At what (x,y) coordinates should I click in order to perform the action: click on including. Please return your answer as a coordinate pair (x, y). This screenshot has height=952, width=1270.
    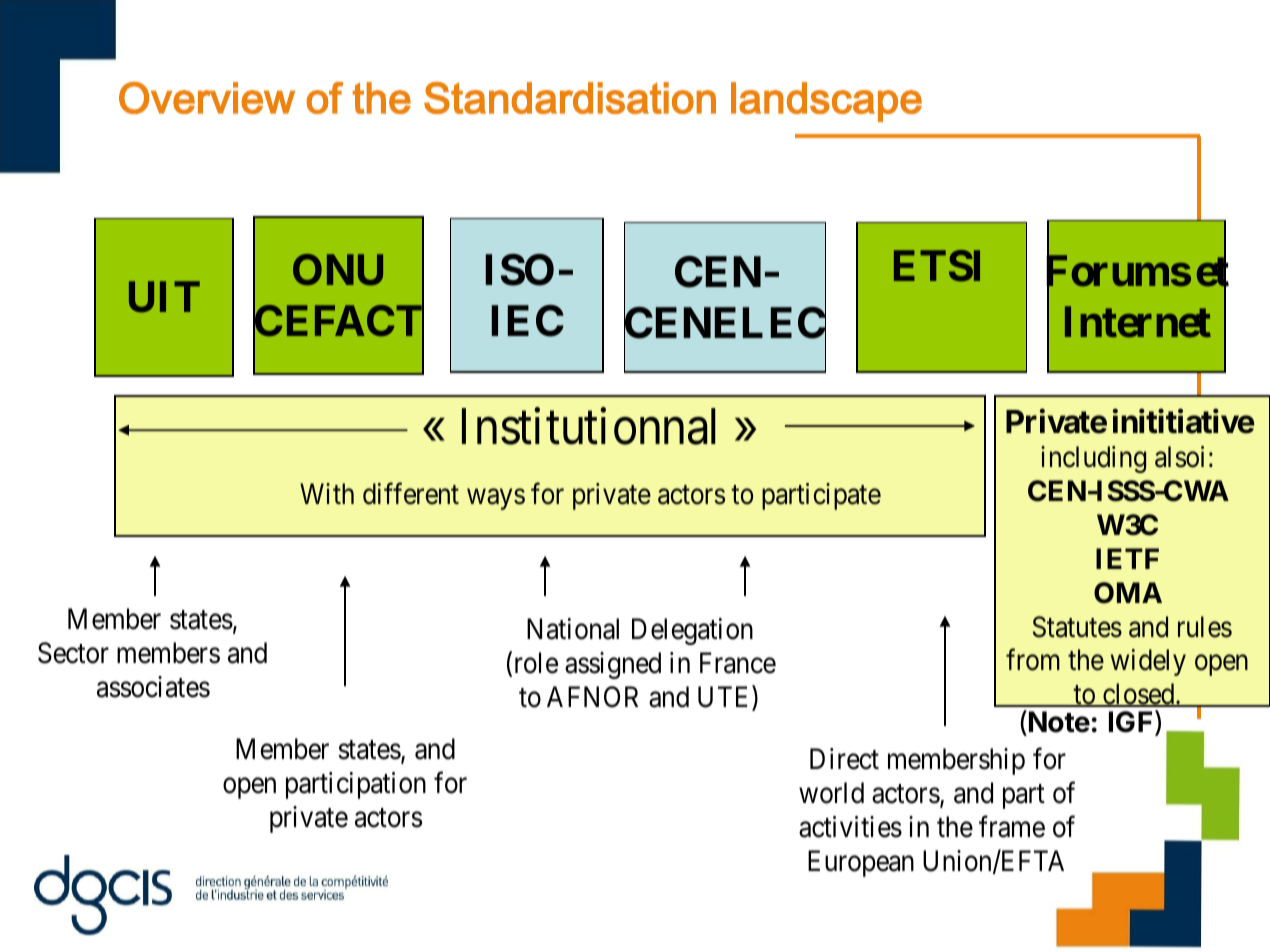
    Looking at the image, I should click on (1093, 459).
